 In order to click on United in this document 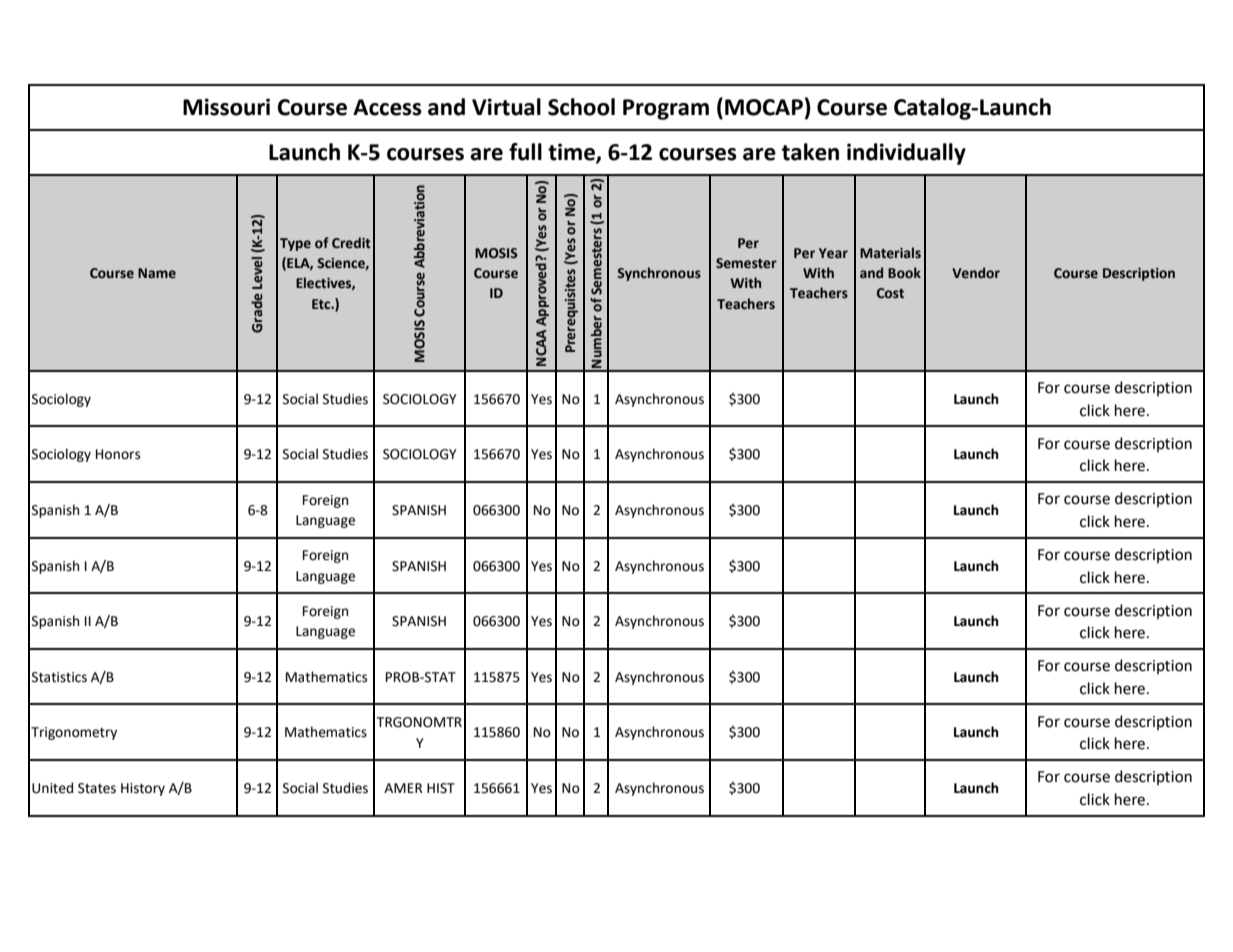, I will do `click(52, 788)`.
